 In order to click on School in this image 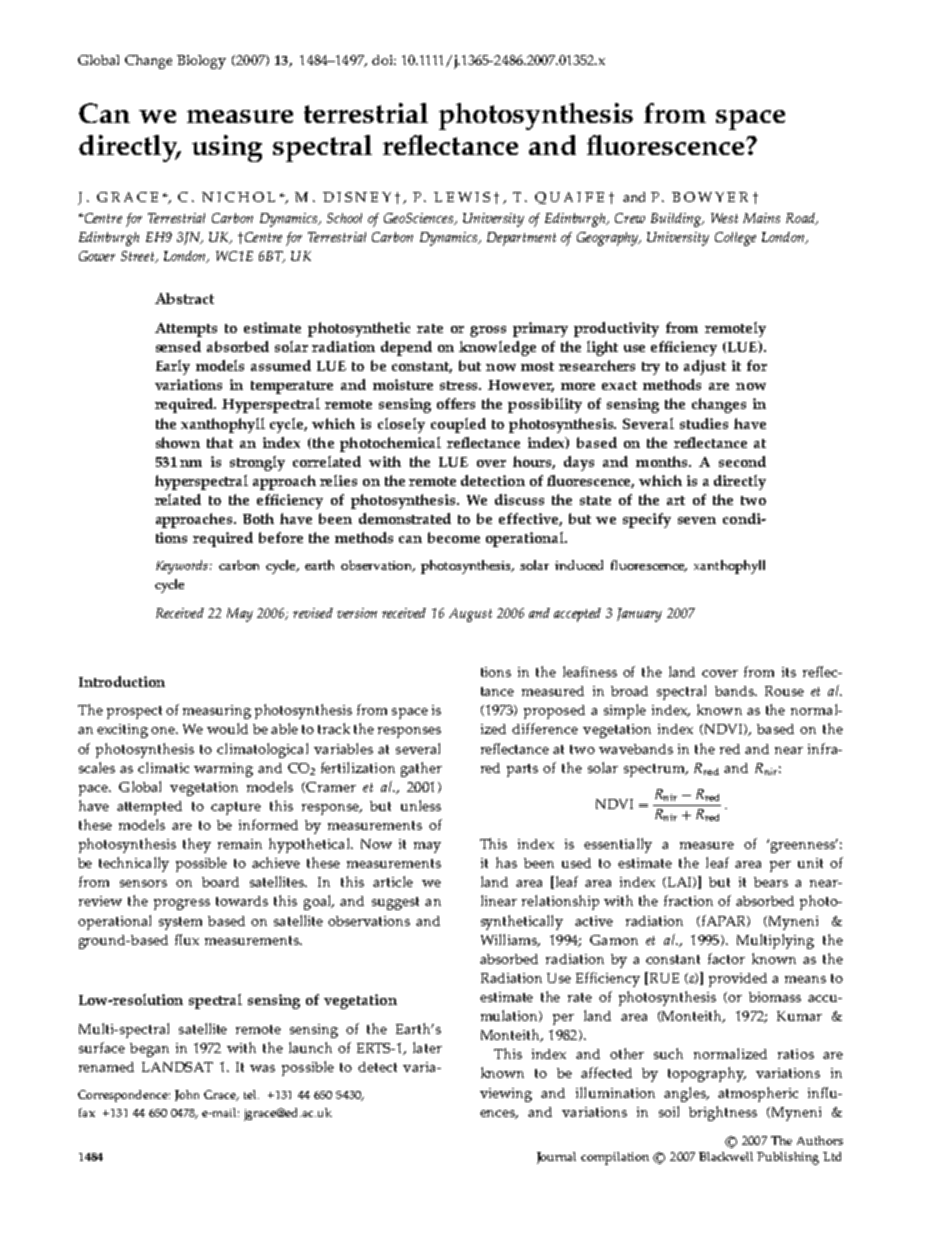, I will do `click(344, 218)`.
